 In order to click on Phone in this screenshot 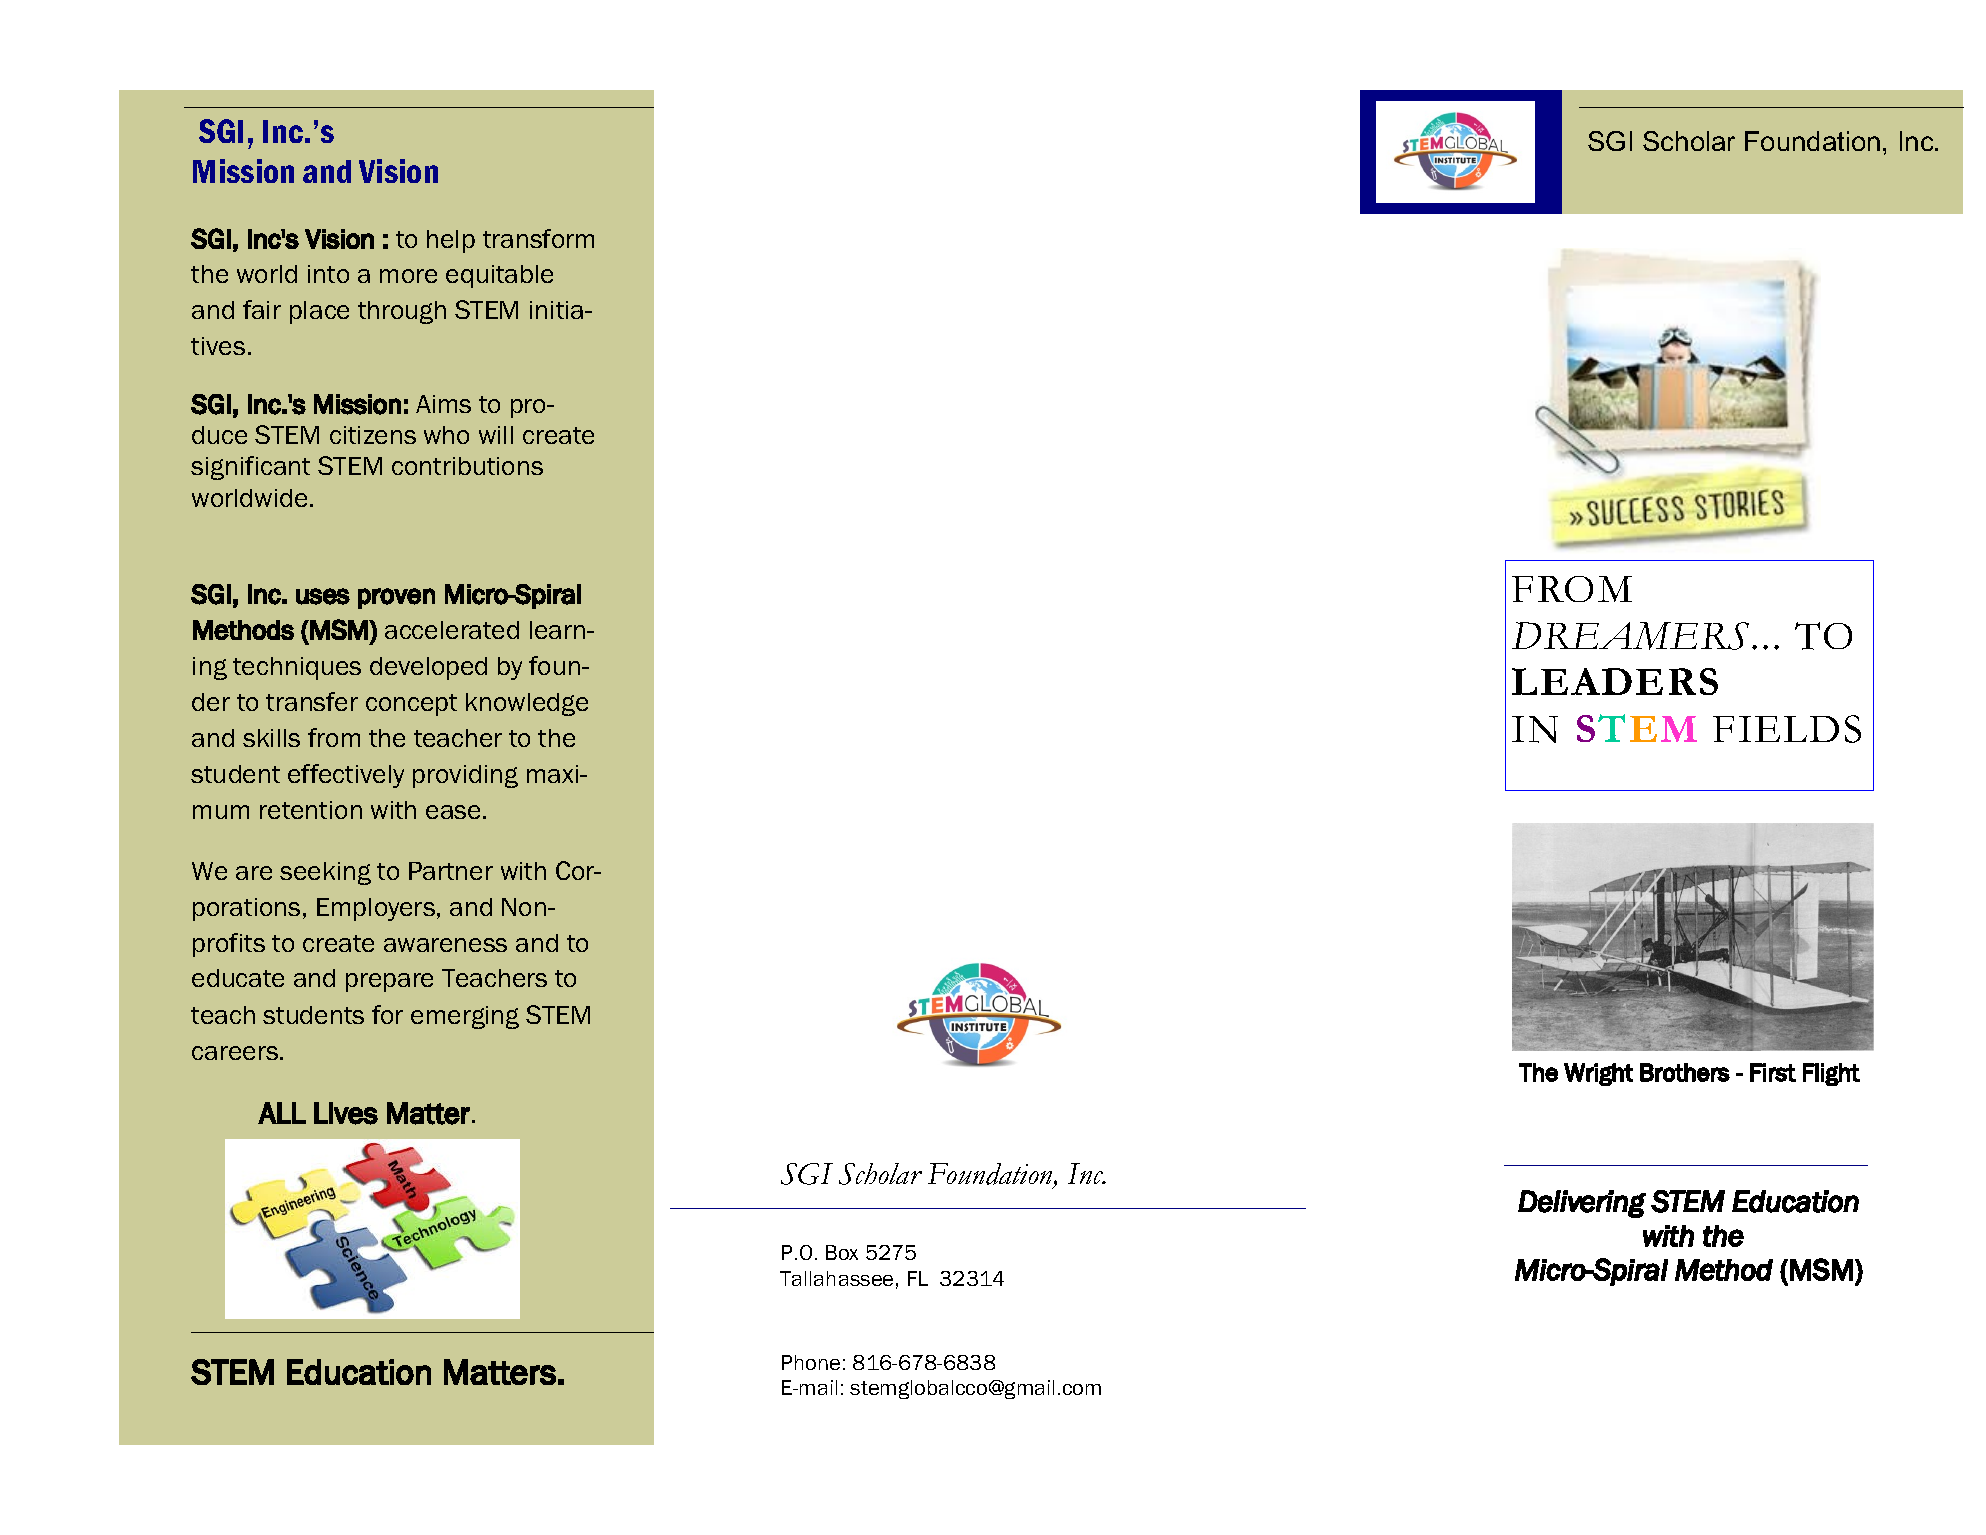, I will do `click(811, 1362)`.
